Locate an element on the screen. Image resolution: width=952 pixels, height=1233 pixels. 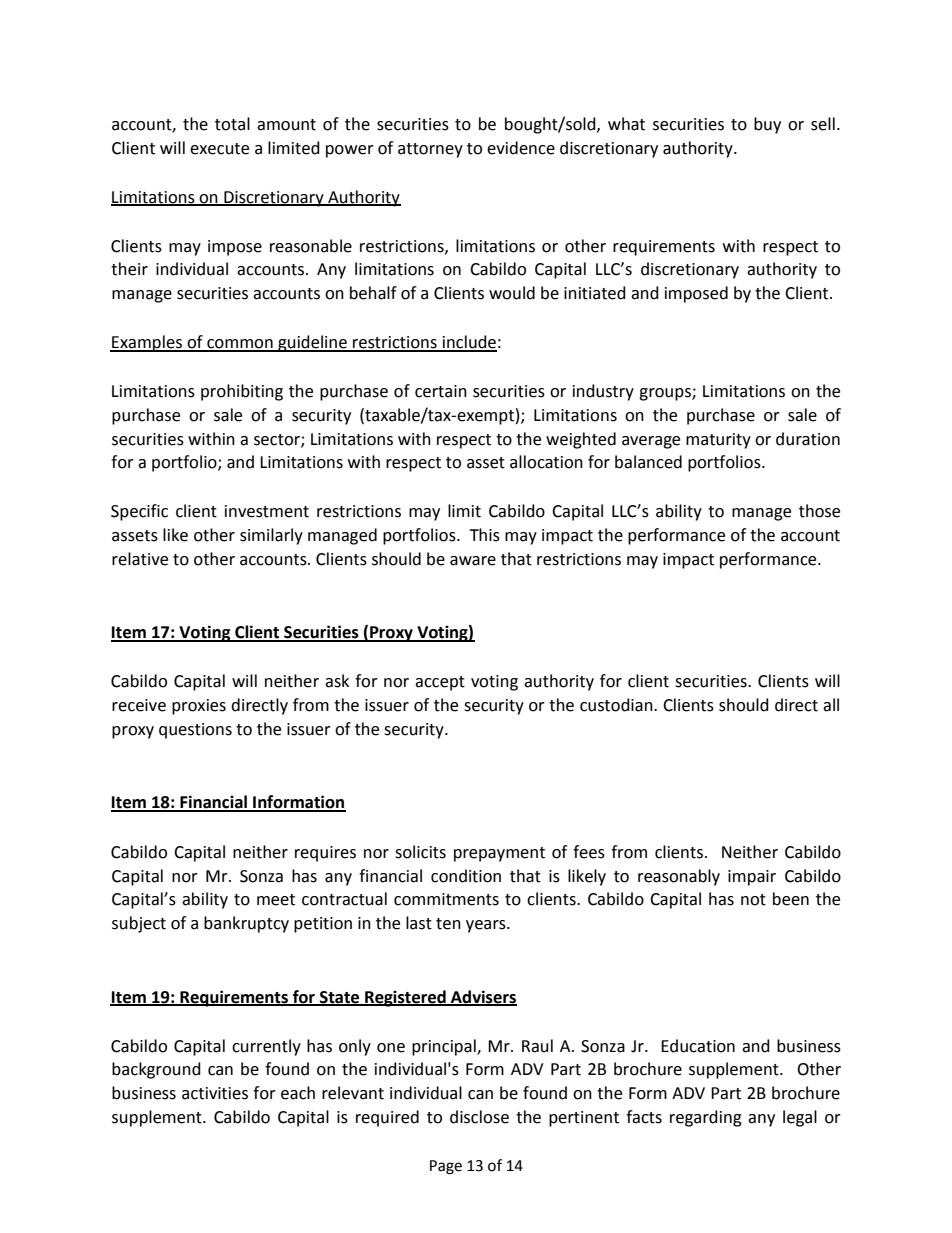
not is located at coordinates (753, 900).
